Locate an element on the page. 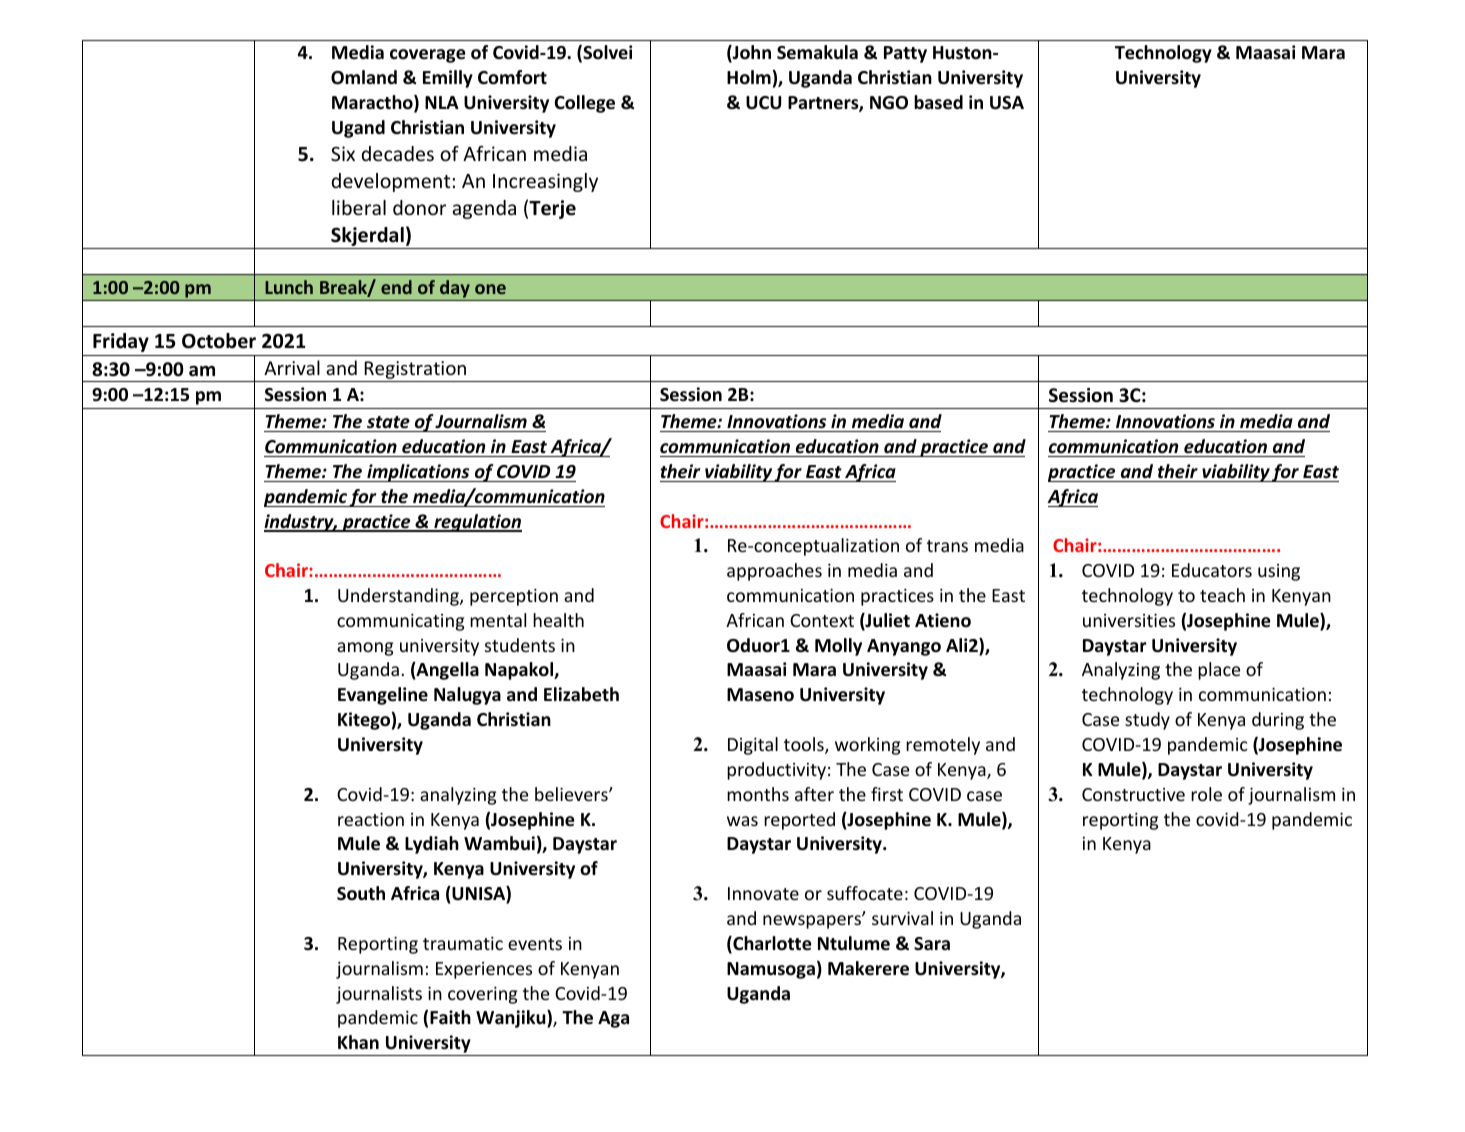  months is located at coordinates (758, 794).
